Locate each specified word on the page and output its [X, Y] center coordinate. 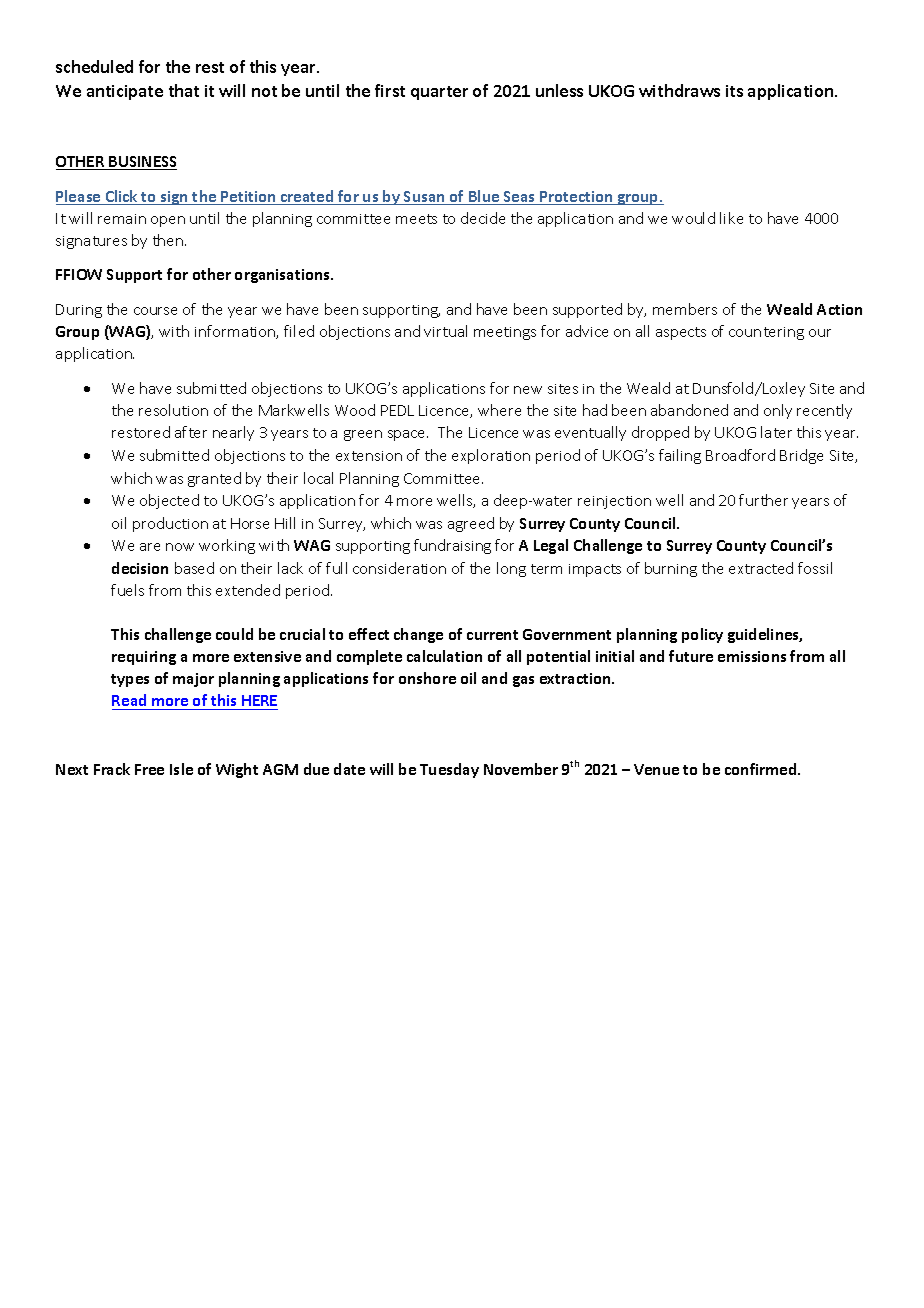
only [778, 411]
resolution [173, 410]
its [734, 91]
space [408, 435]
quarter [439, 93]
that [184, 90]
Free [149, 769]
